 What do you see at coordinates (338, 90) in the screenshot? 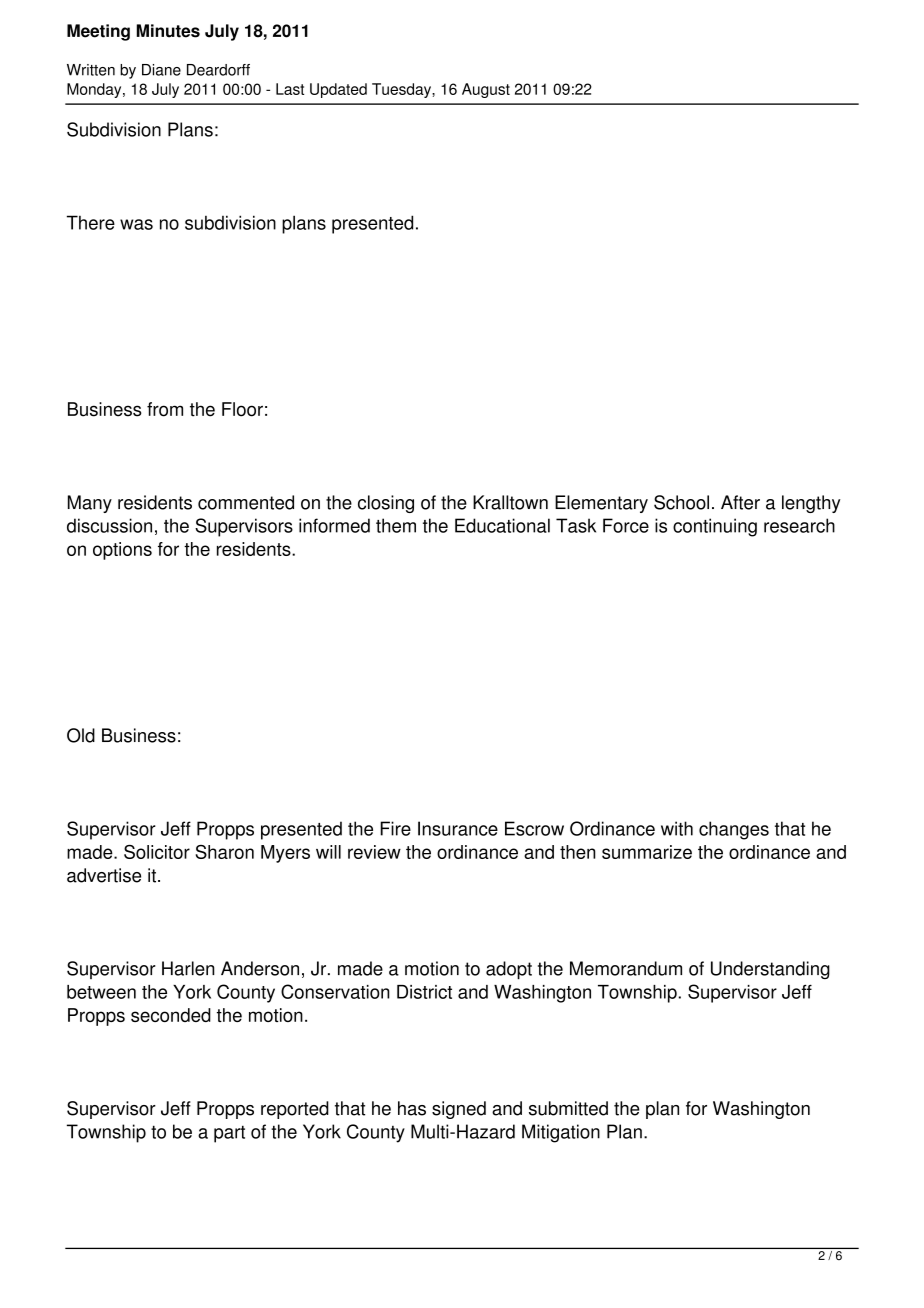
I see `Updated` at bounding box center [338, 90].
